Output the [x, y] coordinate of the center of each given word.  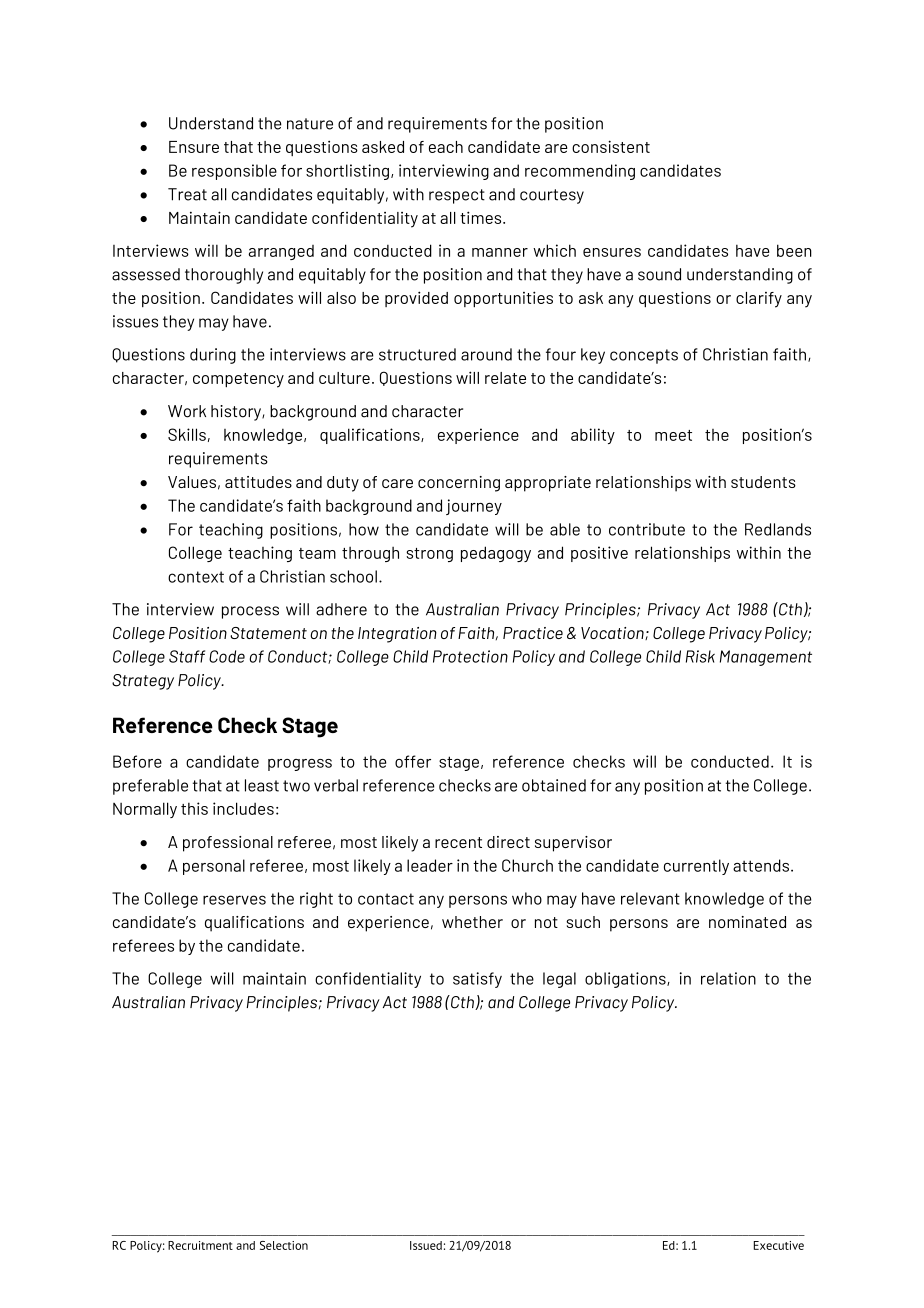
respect [457, 196]
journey [474, 507]
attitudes [258, 482]
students [763, 482]
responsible [234, 172]
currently [696, 867]
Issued [426, 1245]
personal [214, 867]
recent [458, 842]
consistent [611, 146]
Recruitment [200, 1245]
